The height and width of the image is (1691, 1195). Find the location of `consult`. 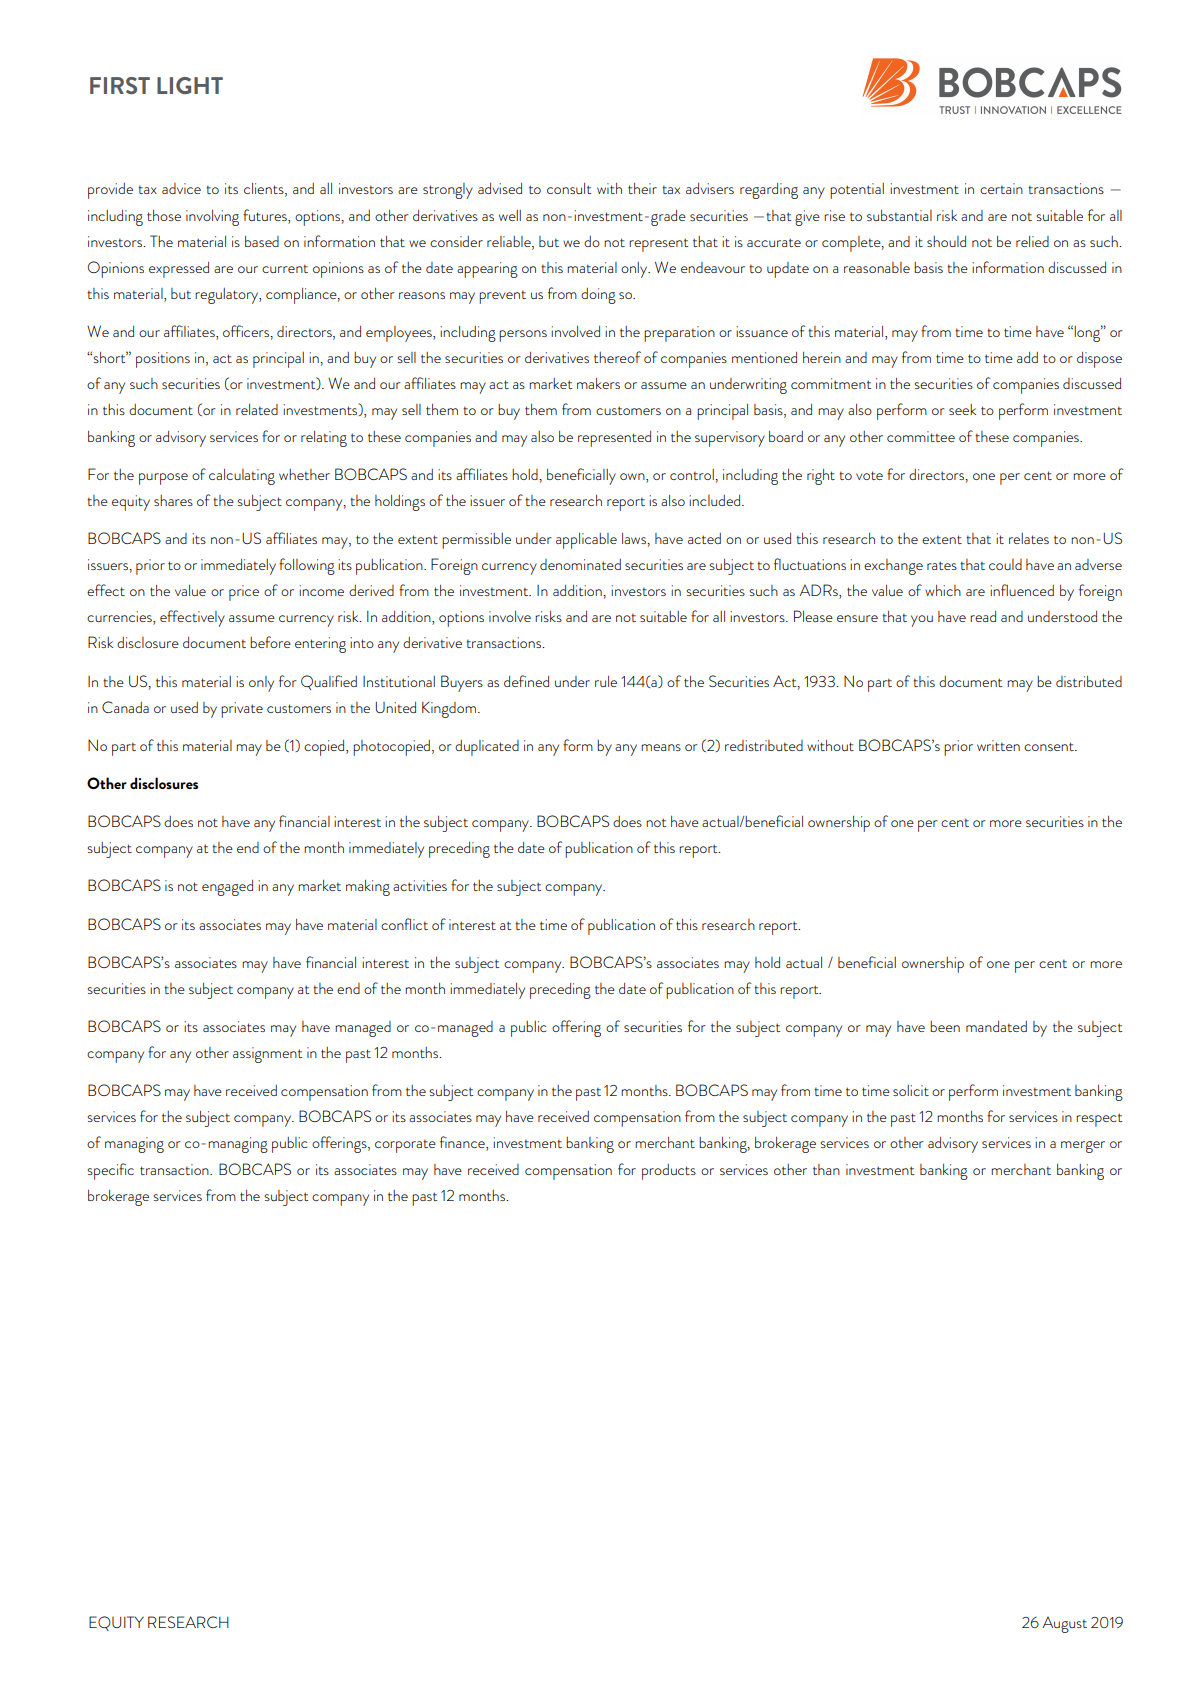

consult is located at coordinates (569, 188).
